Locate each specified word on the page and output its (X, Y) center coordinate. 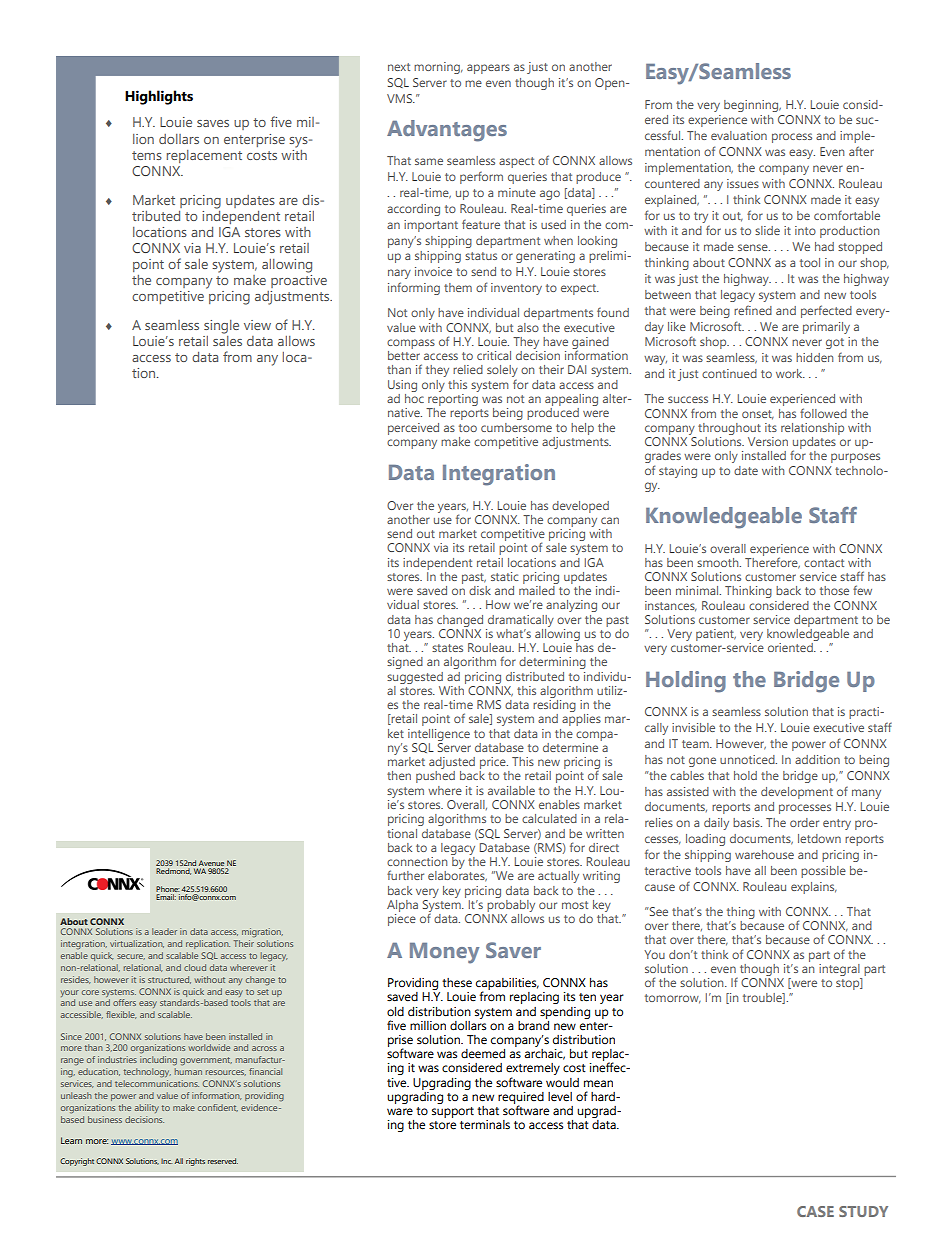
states (447, 648)
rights (195, 1162)
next (399, 67)
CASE (815, 1211)
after (861, 151)
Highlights (159, 97)
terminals (485, 1125)
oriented (791, 647)
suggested (415, 678)
